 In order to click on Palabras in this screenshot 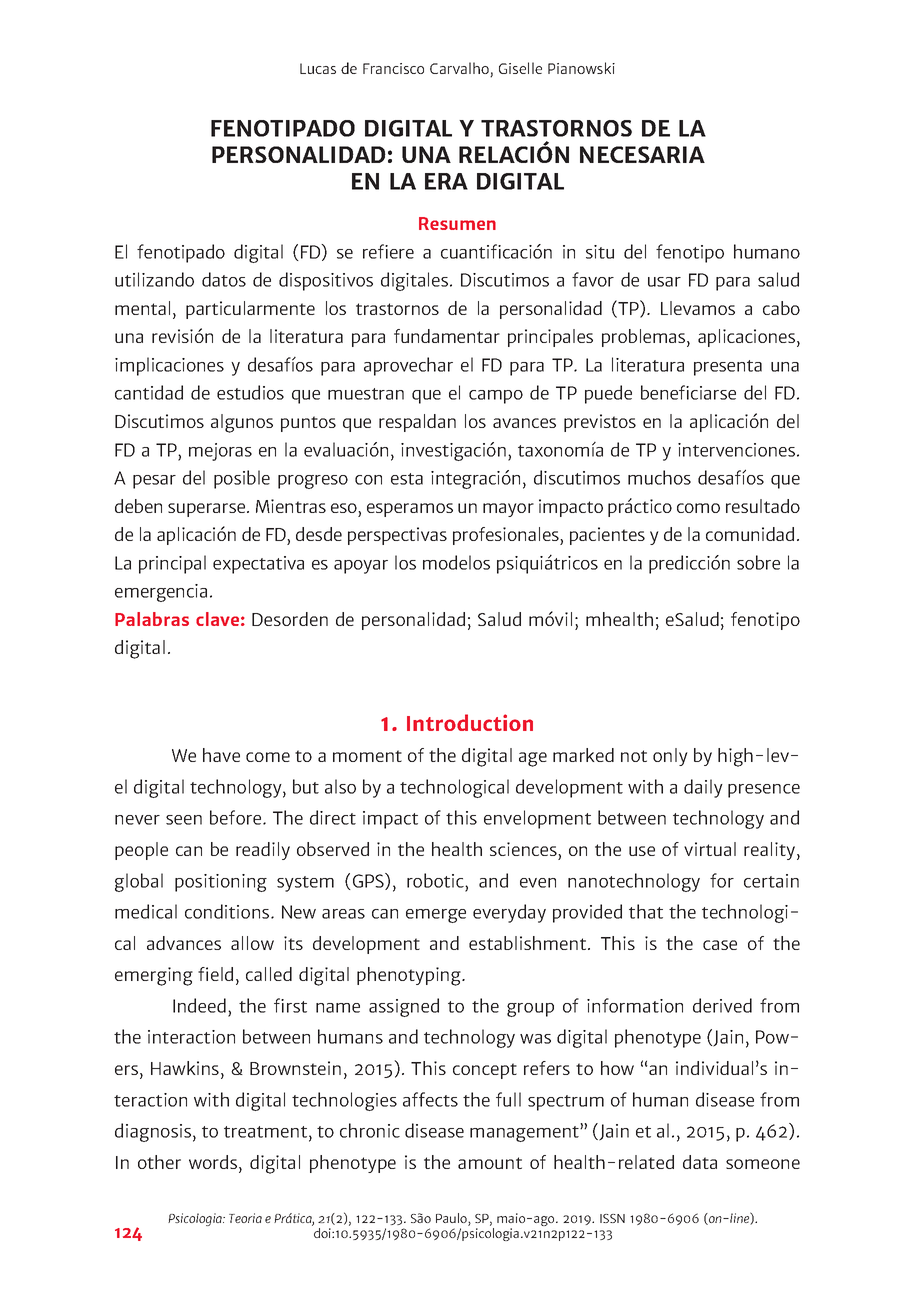, I will do `click(152, 619)`.
